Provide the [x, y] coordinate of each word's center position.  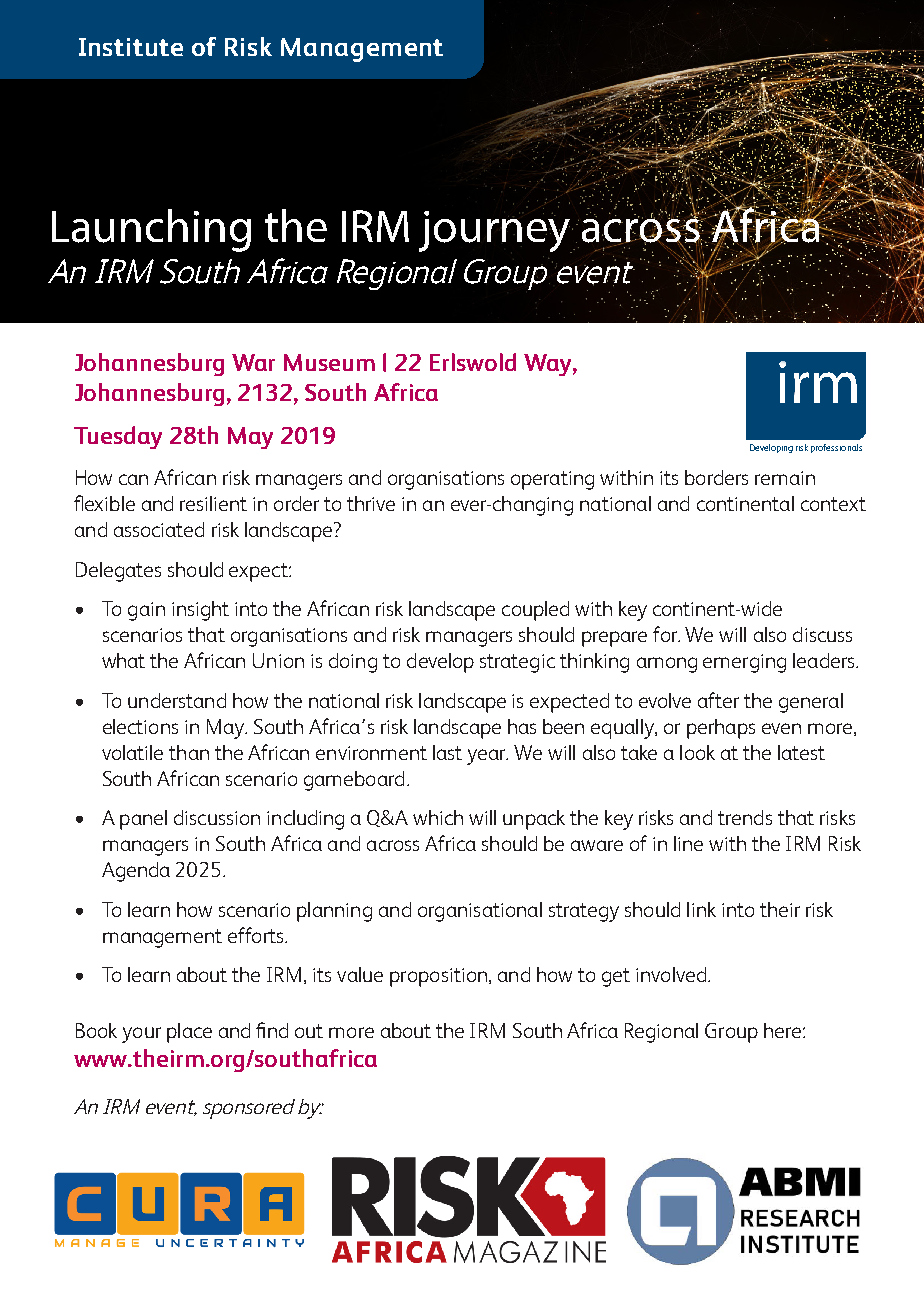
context [833, 504]
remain [785, 478]
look [697, 752]
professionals [836, 448]
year [487, 757]
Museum [329, 362]
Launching [151, 230]
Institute [131, 47]
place [189, 1033]
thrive [371, 503]
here [784, 1030]
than [189, 752]
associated [159, 529]
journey [496, 230]
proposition [438, 977]
